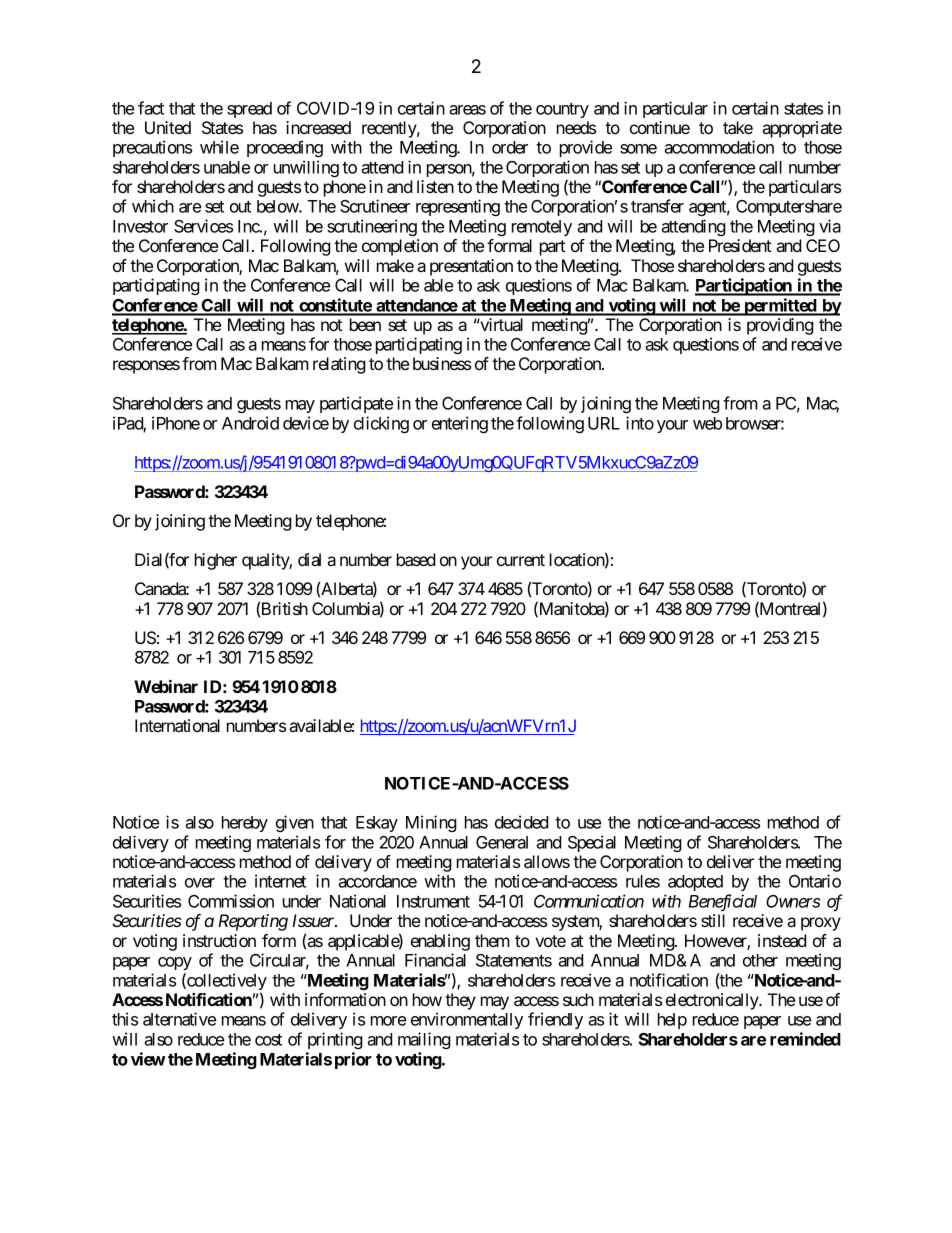 This screenshot has width=952, height=1233. What do you see at coordinates (738, 127) in the screenshot?
I see `take` at bounding box center [738, 127].
